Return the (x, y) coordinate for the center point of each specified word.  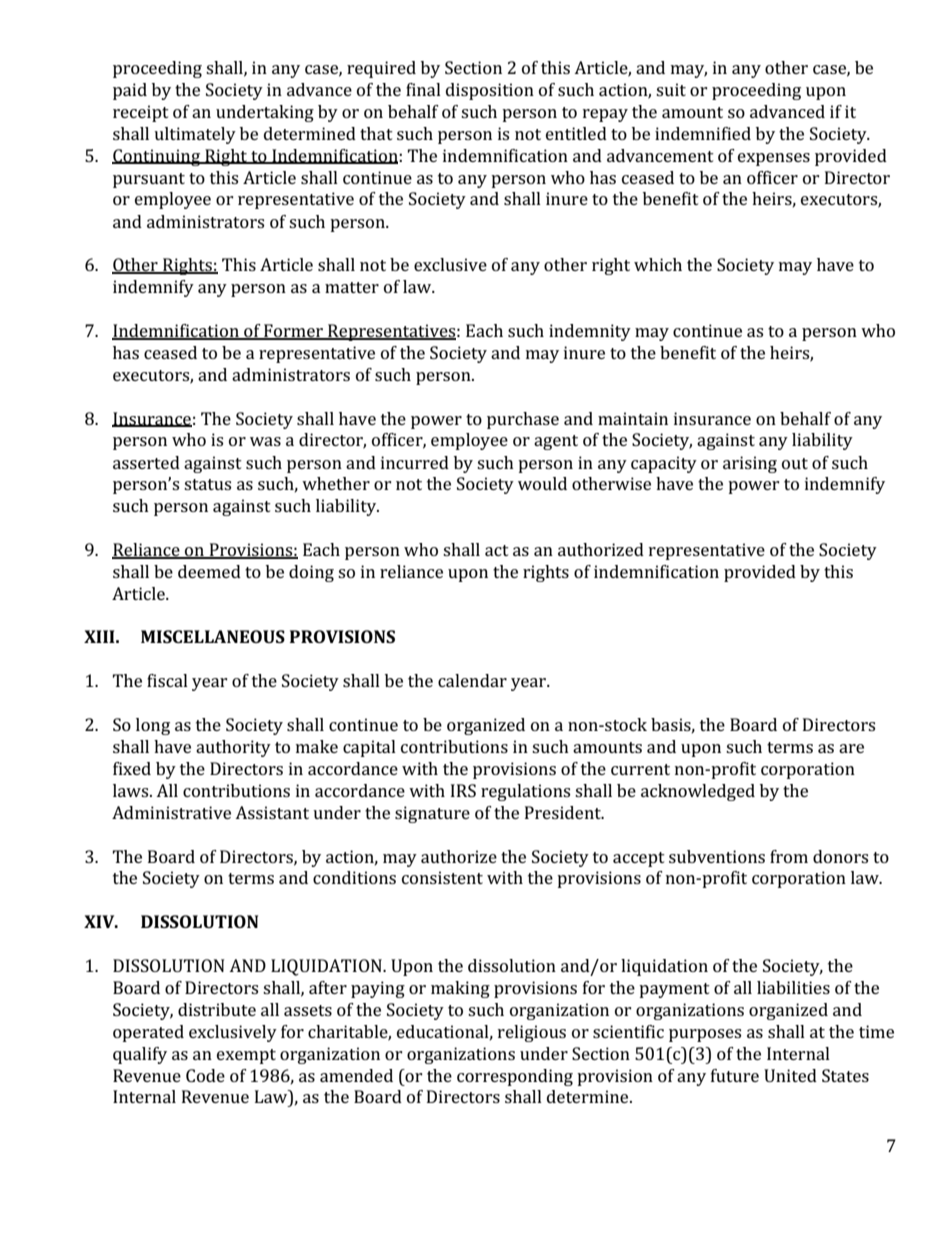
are (851, 748)
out (795, 463)
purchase (523, 420)
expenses (774, 159)
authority (233, 748)
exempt (246, 1056)
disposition (490, 91)
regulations (525, 792)
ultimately (195, 135)
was (265, 441)
